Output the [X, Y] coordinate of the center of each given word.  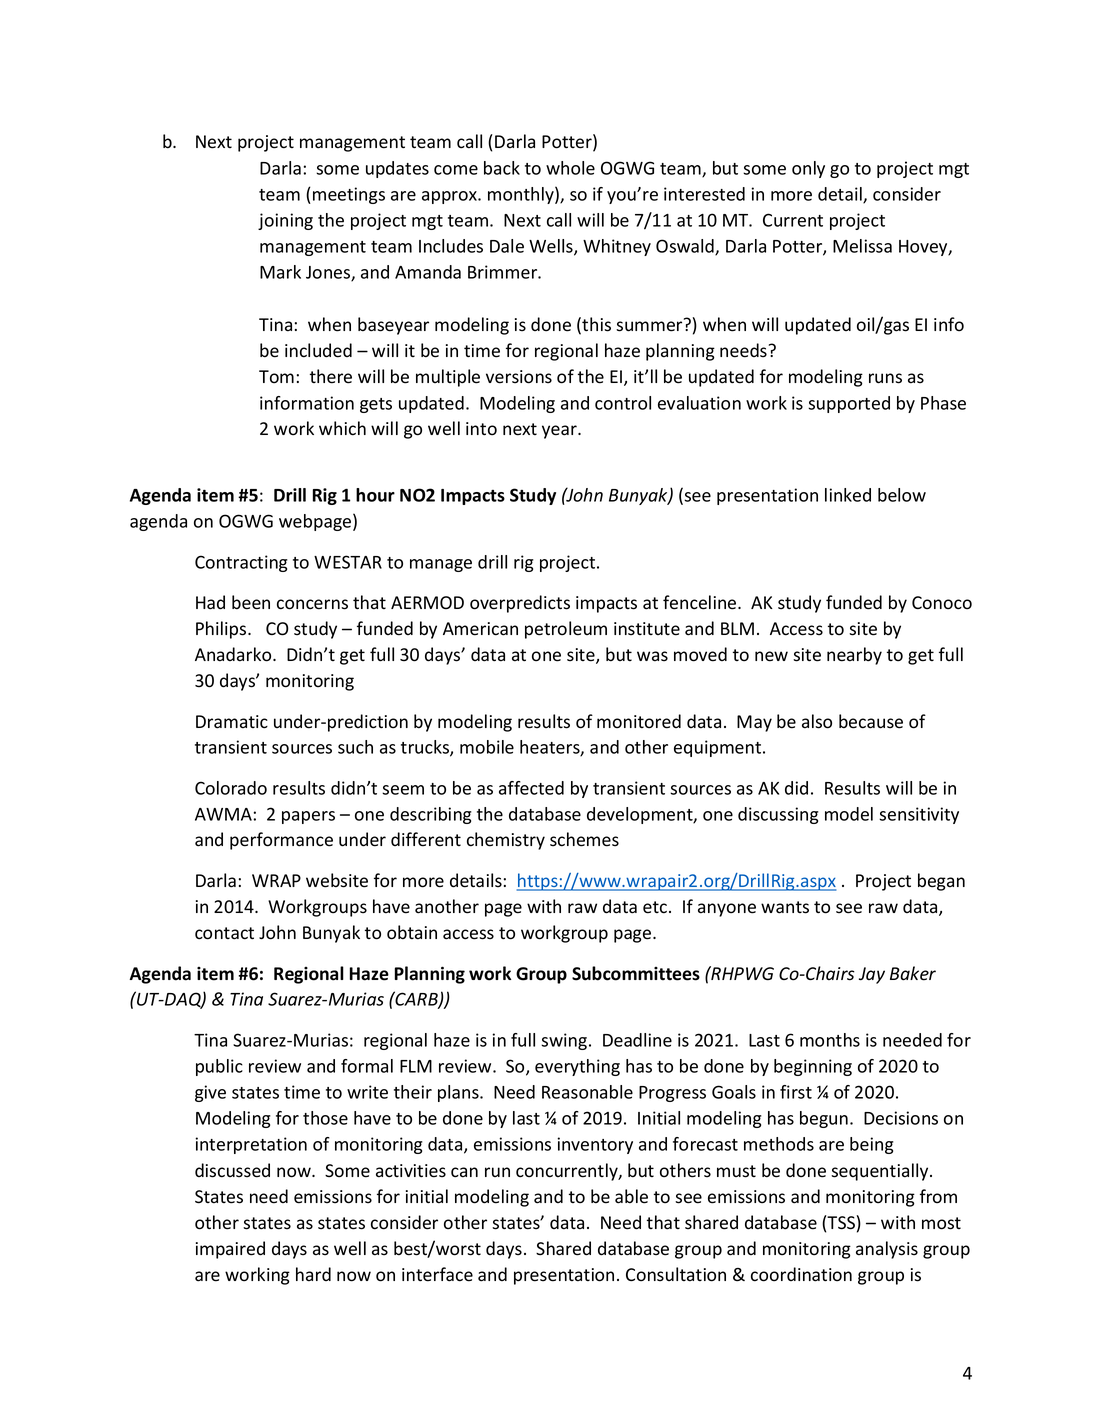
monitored [639, 721]
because [871, 721]
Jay [872, 975]
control [623, 403]
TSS [840, 1222]
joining [285, 221]
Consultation [676, 1274]
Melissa [862, 246]
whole [570, 168]
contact [224, 933]
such [355, 747]
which [342, 428]
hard [313, 1274]
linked [848, 495]
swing [565, 1041]
